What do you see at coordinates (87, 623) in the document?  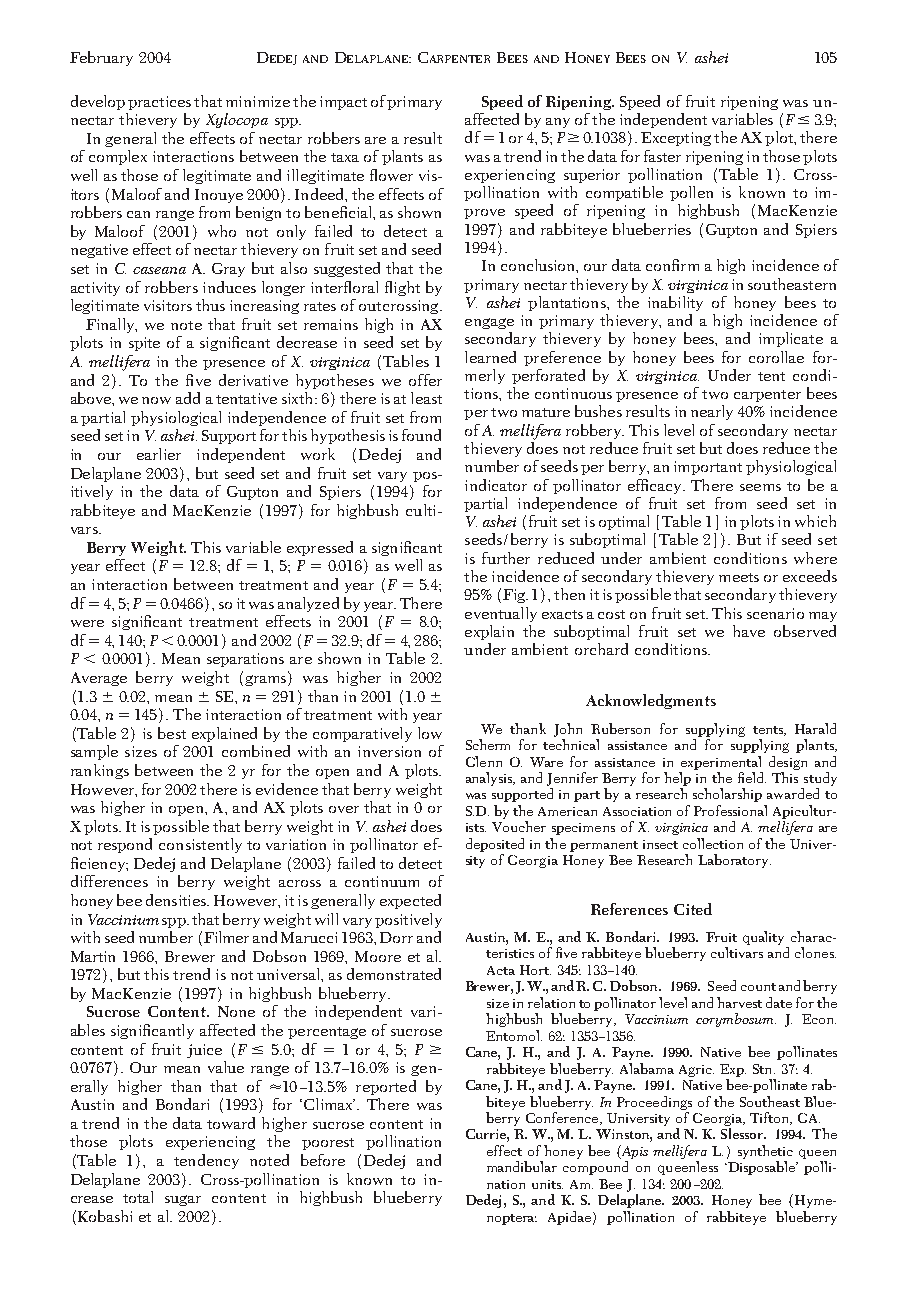 I see `were` at bounding box center [87, 623].
